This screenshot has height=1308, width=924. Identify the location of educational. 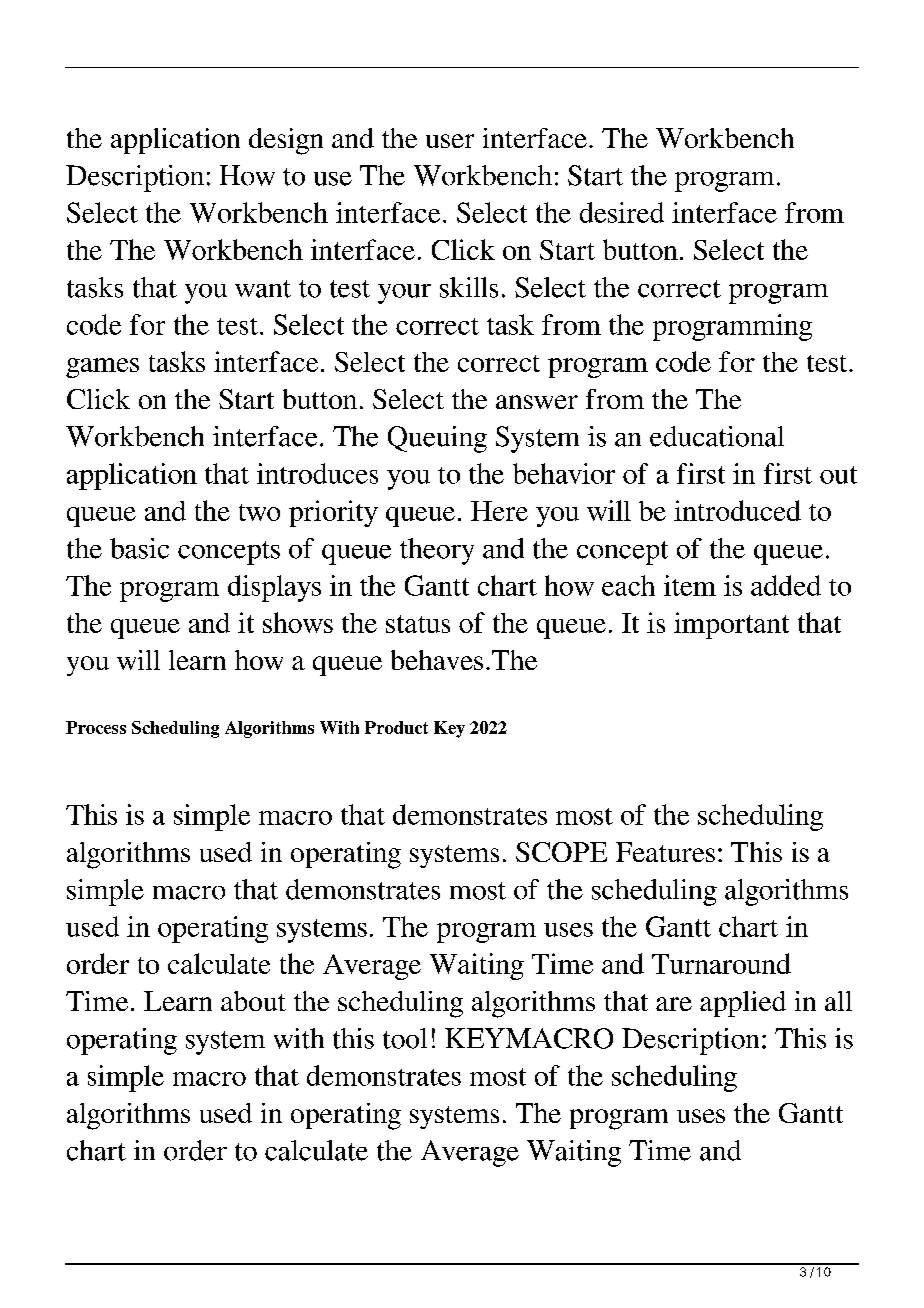
(717, 436).
